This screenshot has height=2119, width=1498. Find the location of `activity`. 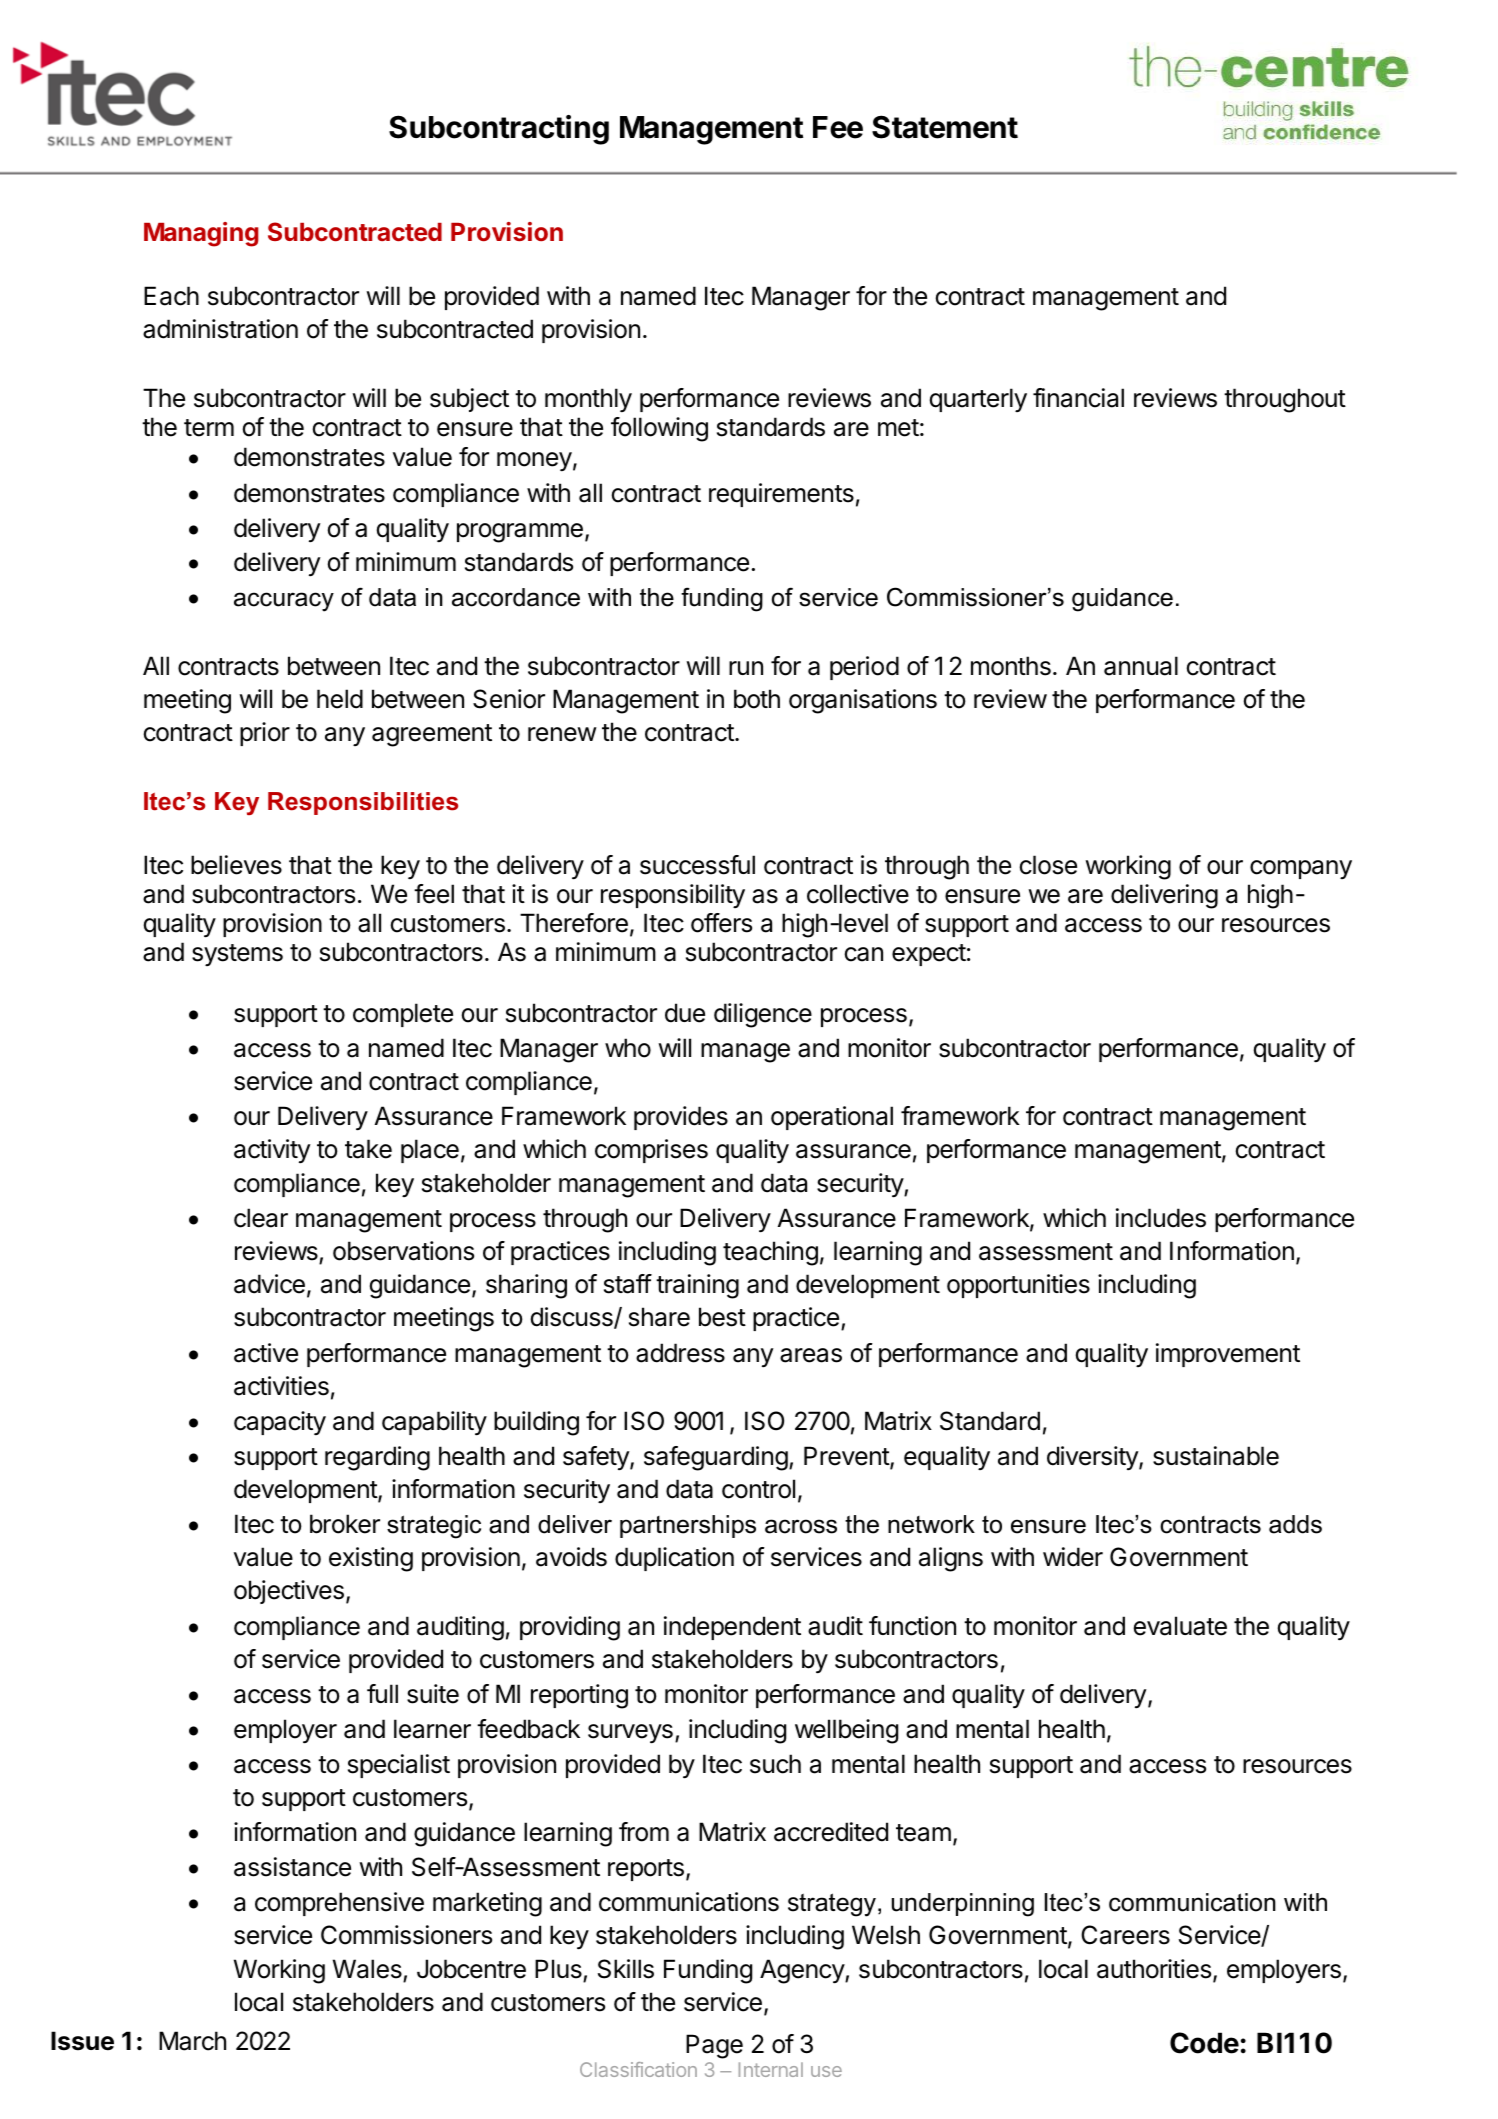

activity is located at coordinates (272, 1151).
